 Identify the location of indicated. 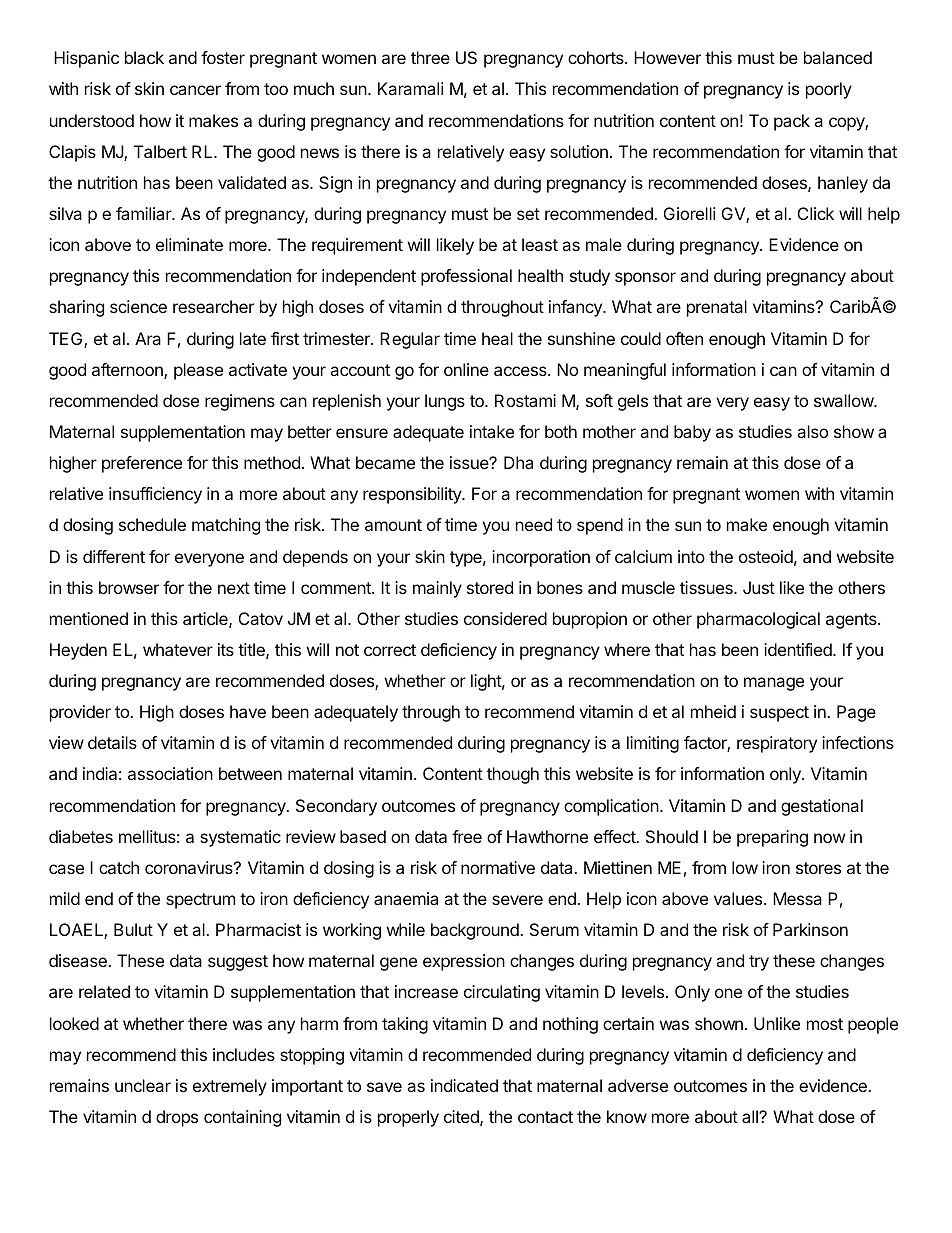
(464, 1085).
